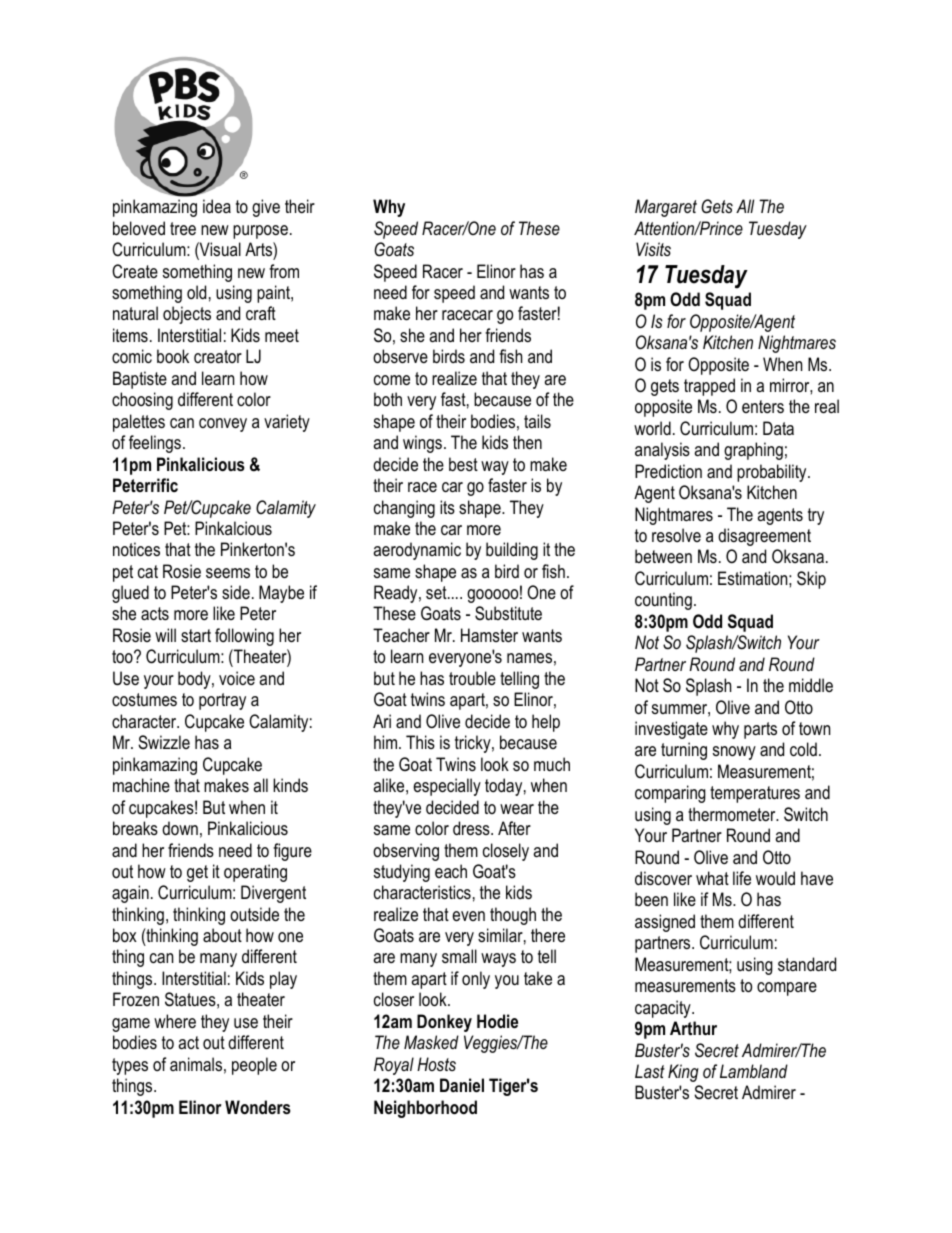  What do you see at coordinates (254, 1066) in the screenshot?
I see `people` at bounding box center [254, 1066].
